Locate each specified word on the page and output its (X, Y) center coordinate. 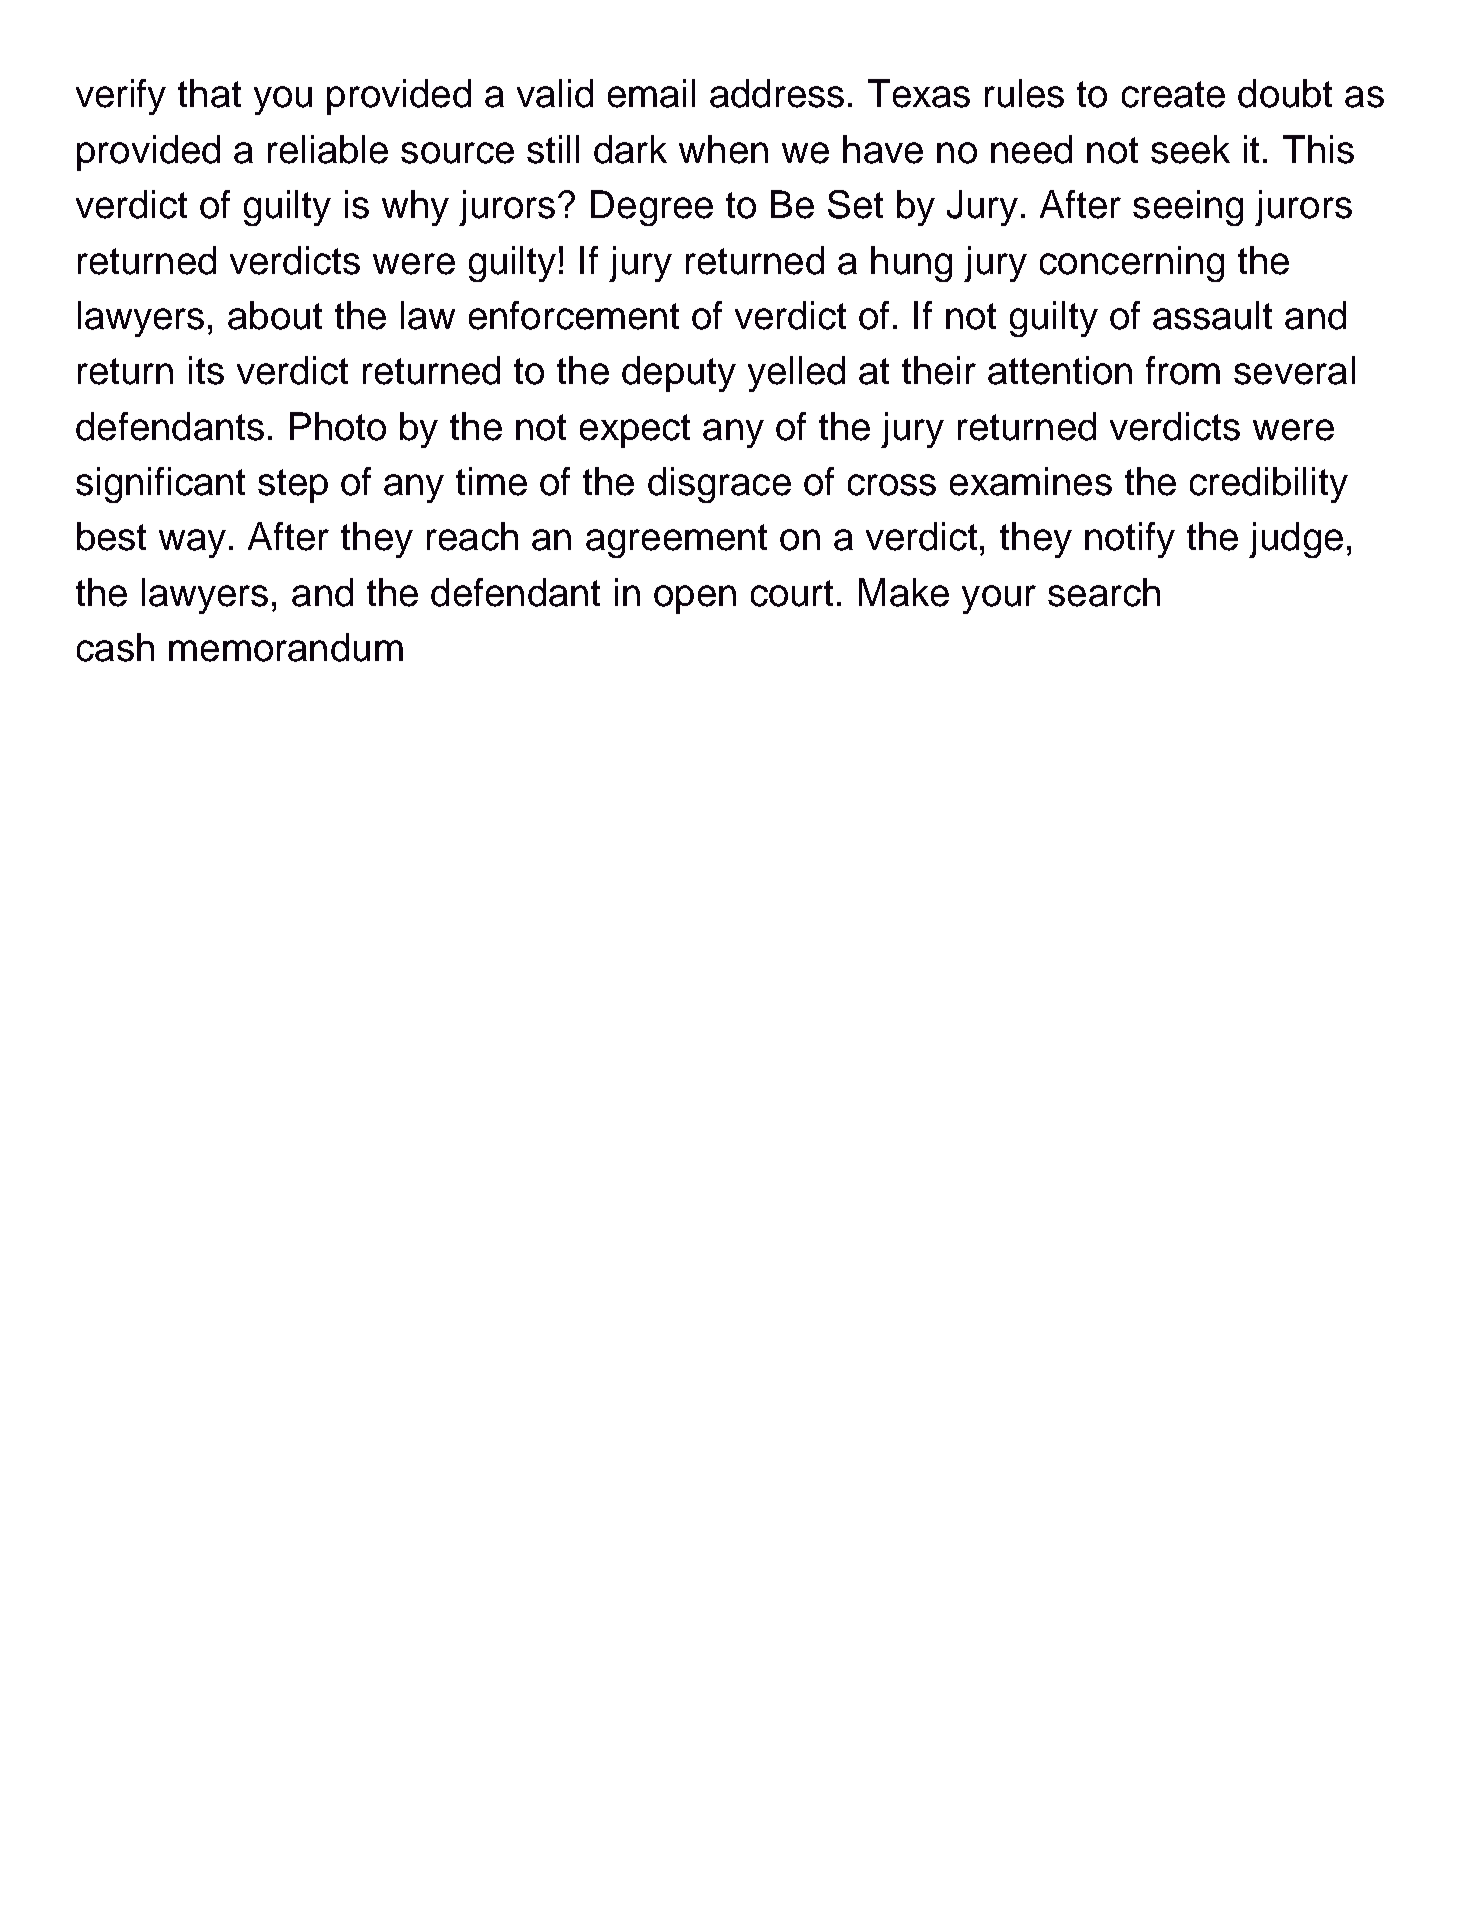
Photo (338, 426)
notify (1130, 540)
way (192, 543)
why (415, 208)
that (209, 93)
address (777, 93)
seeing (1188, 208)
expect (635, 431)
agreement (676, 541)
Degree (652, 208)
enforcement (574, 315)
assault (1212, 315)
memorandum (286, 647)
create (1173, 94)
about (275, 315)
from (1183, 370)
